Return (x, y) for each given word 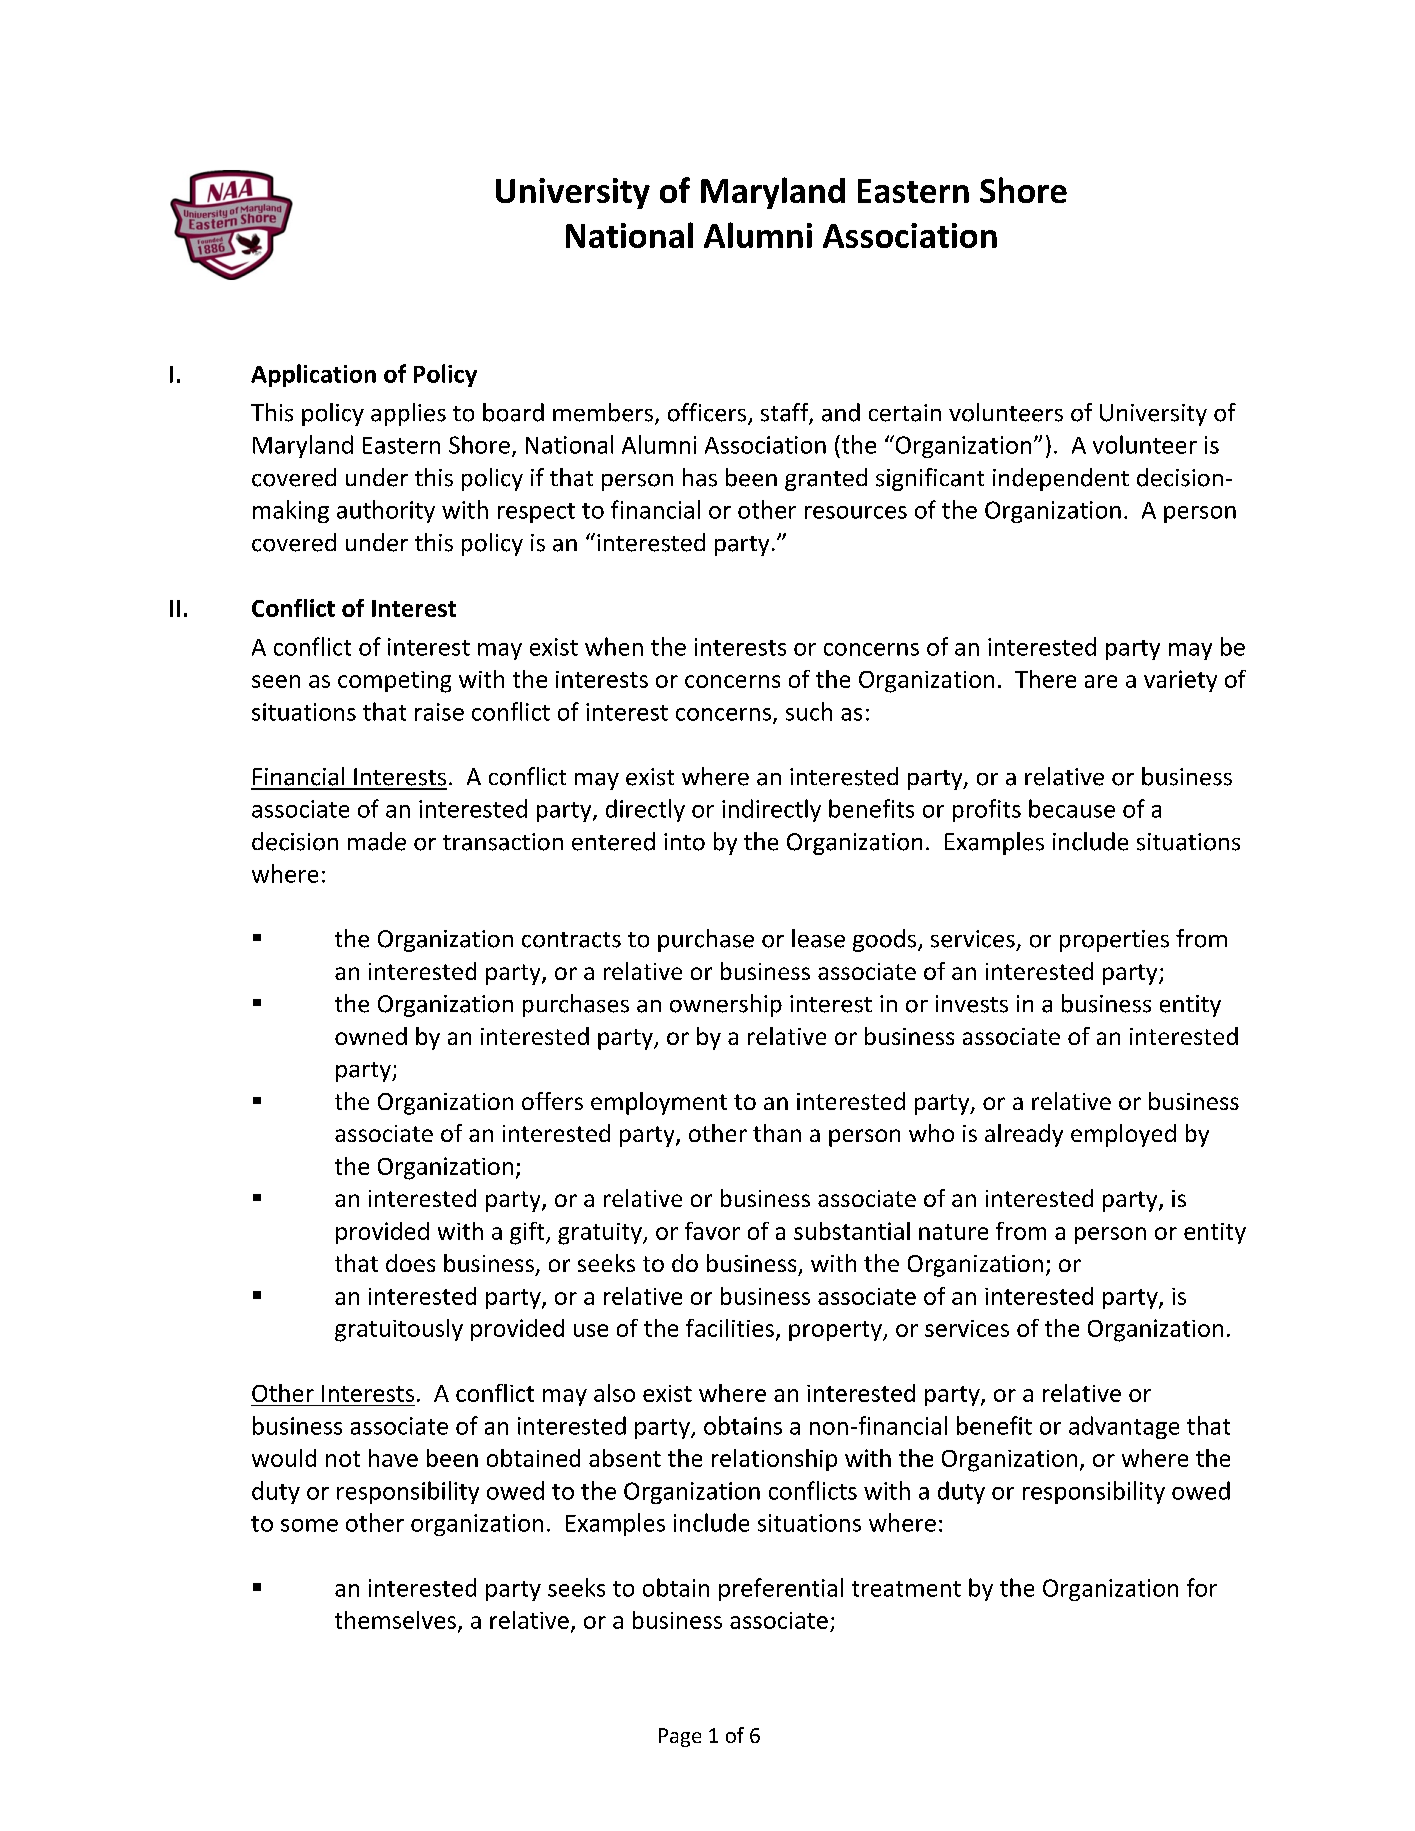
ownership (726, 1005)
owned (371, 1036)
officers (708, 413)
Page (680, 1737)
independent (1061, 479)
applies (408, 414)
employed (1123, 1135)
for (1202, 1587)
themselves (395, 1620)
